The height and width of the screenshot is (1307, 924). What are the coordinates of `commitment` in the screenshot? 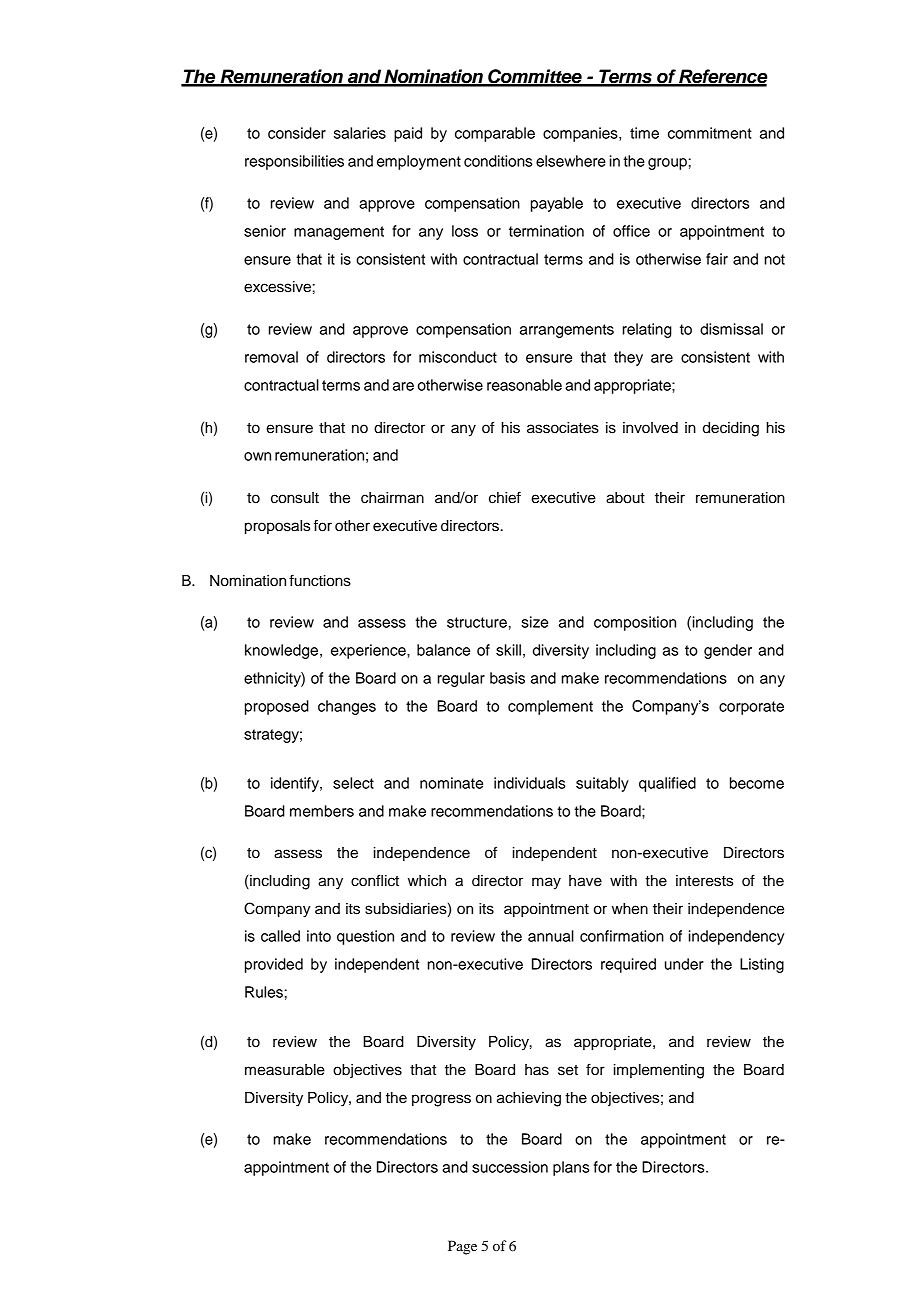 It's located at (710, 133).
